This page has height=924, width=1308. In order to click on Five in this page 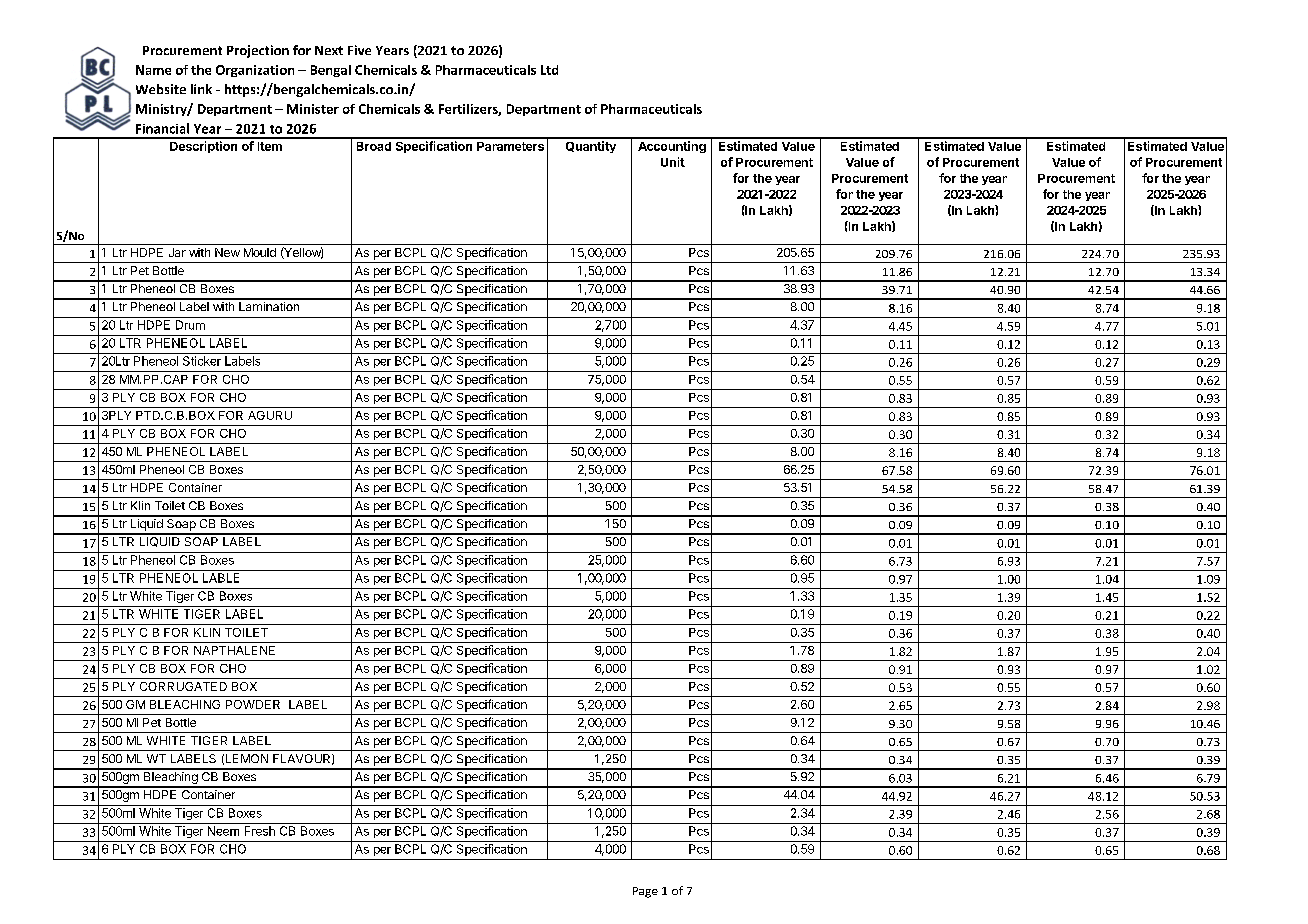, I will do `click(359, 50)`.
